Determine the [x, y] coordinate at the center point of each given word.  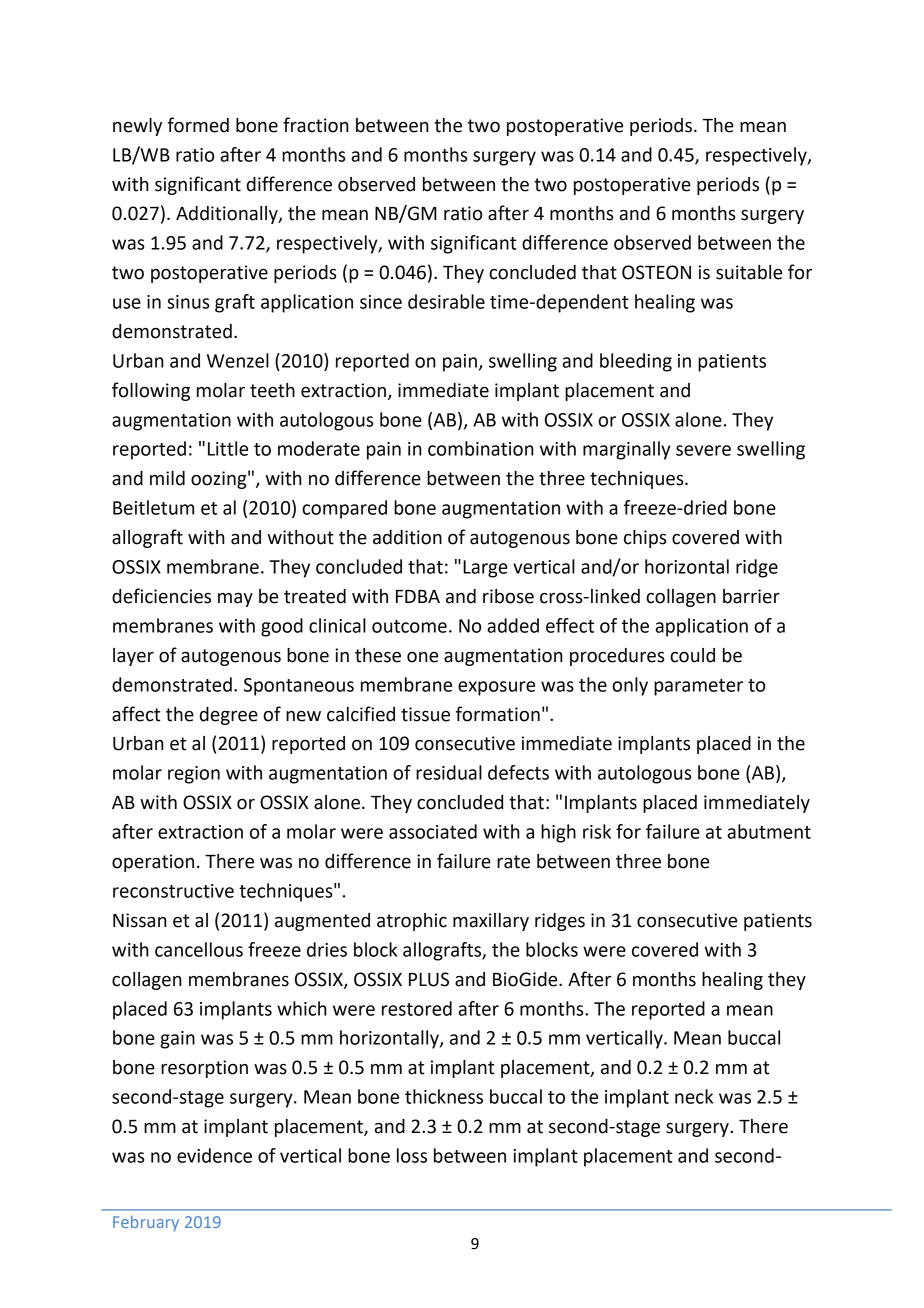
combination [481, 448]
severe [703, 450]
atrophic [412, 922]
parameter [698, 687]
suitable [749, 272]
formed [198, 125]
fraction [316, 125]
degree [229, 716]
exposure [496, 688]
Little [228, 448]
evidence [214, 1155]
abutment [769, 831]
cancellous [199, 949]
